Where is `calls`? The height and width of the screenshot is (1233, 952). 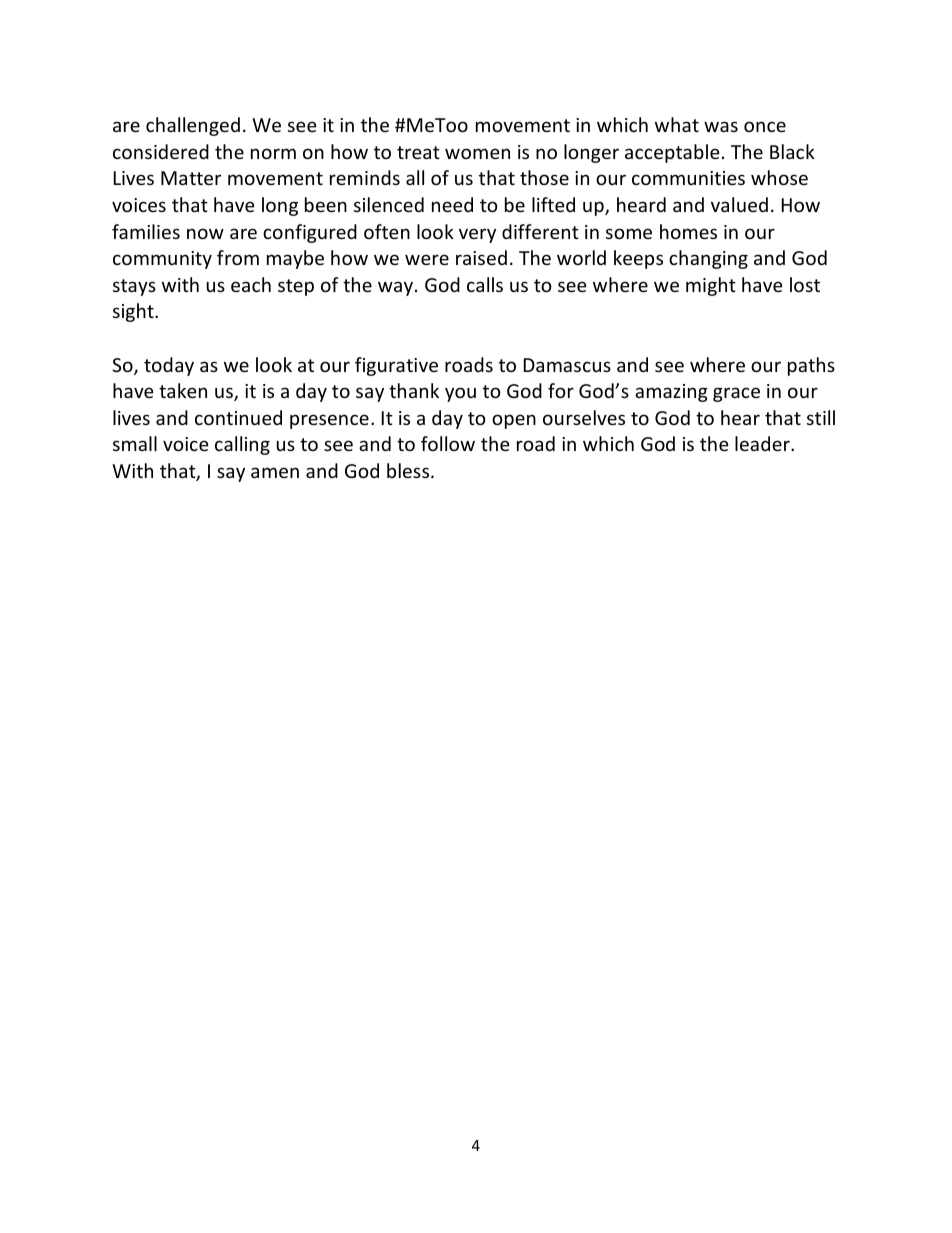
calls is located at coordinates (485, 284).
